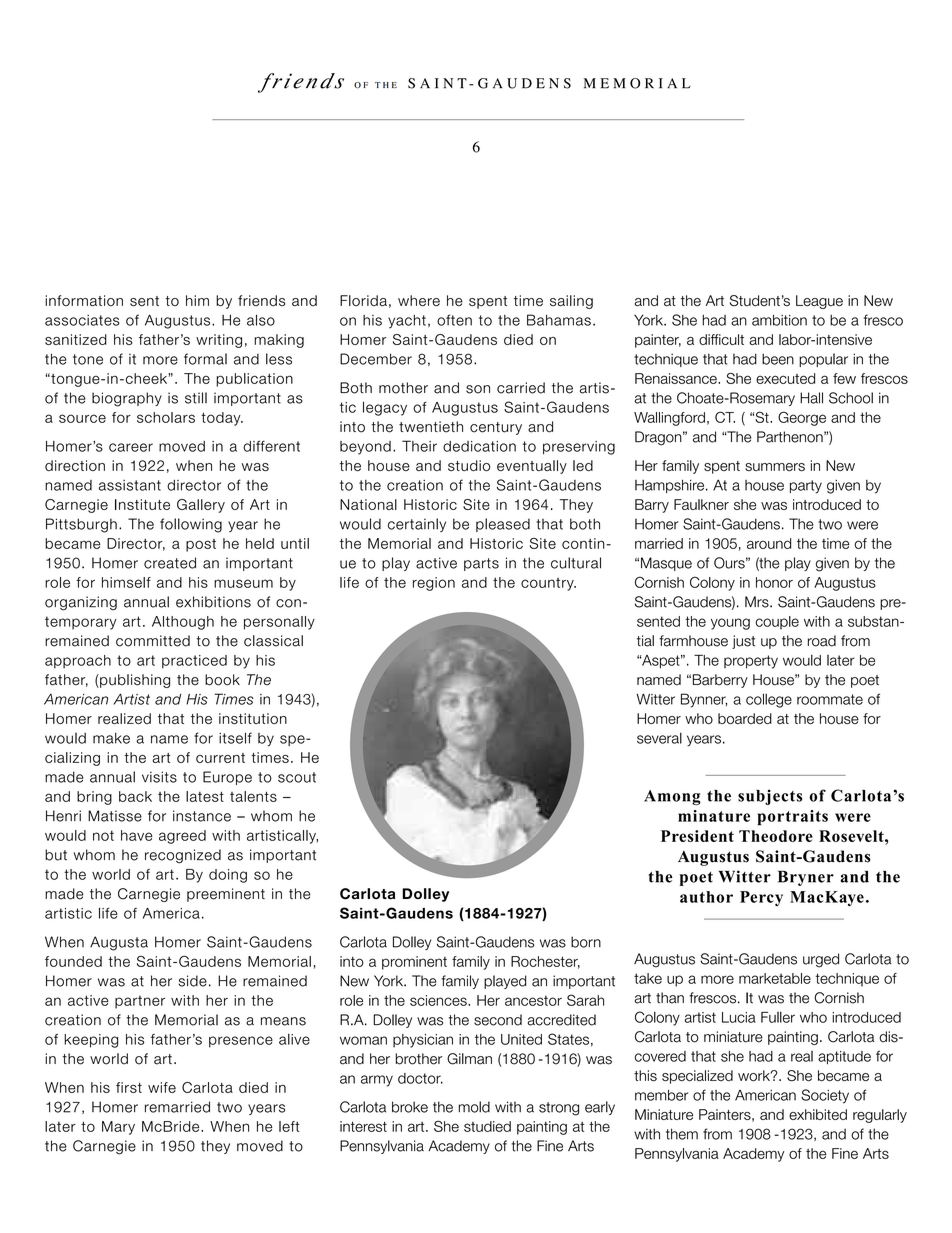 The height and width of the page is (1233, 952). Describe the element at coordinates (454, 320) in the page. I see `often` at that location.
